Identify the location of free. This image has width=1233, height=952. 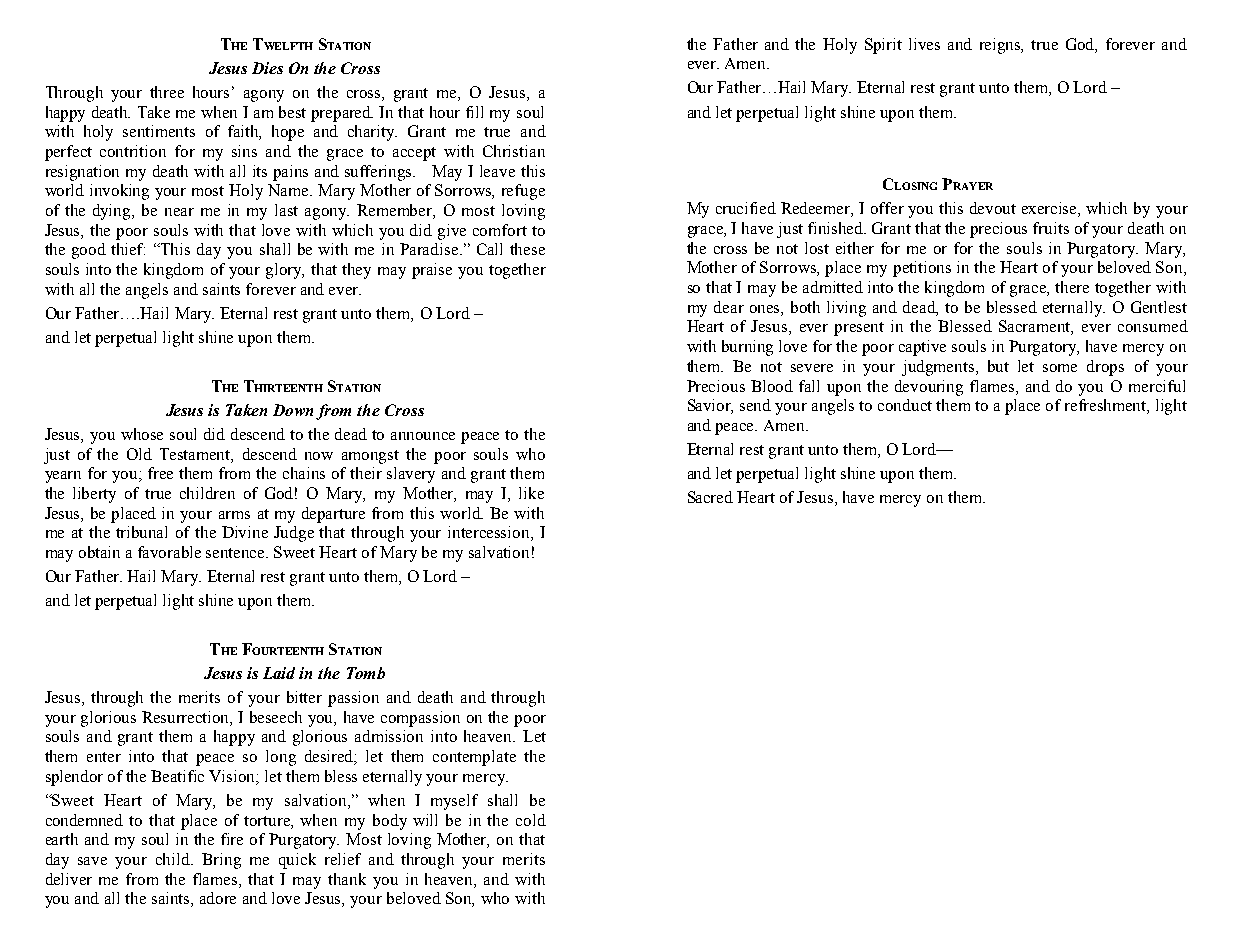
(160, 473).
